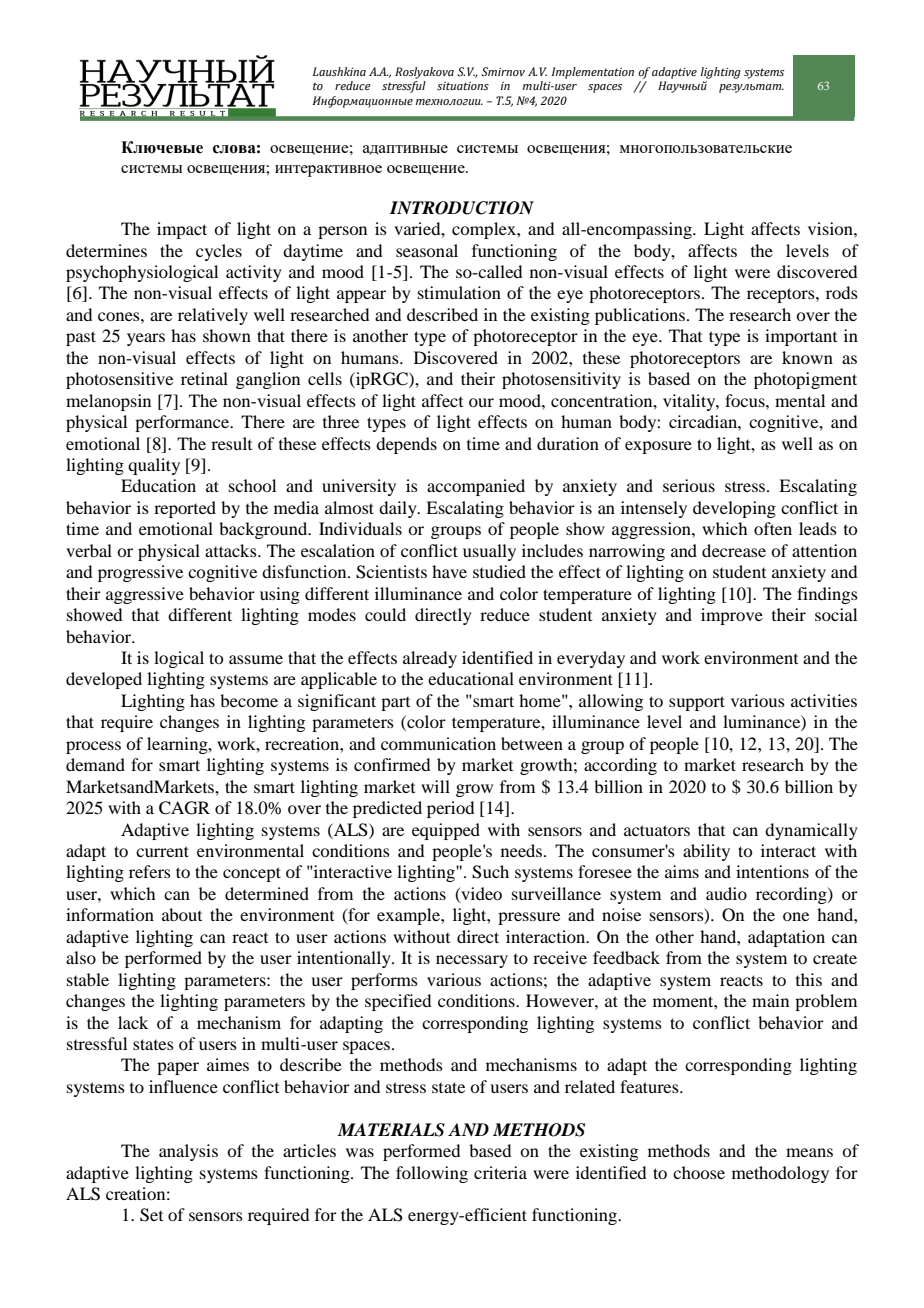 The image size is (924, 1308). What do you see at coordinates (489, 552) in the image?
I see `usually` at bounding box center [489, 552].
